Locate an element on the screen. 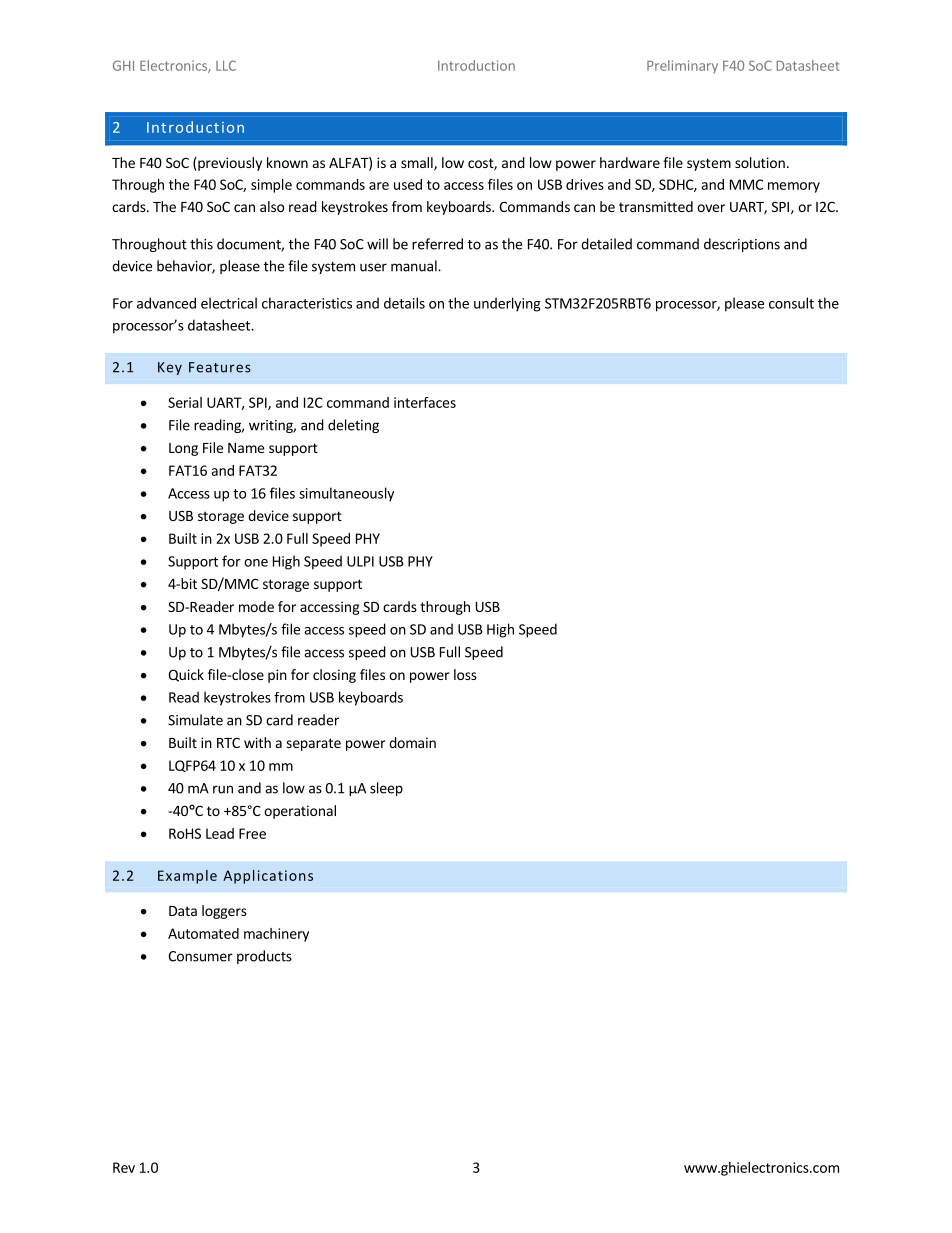 This screenshot has height=1233, width=952. Preliminary is located at coordinates (682, 67).
